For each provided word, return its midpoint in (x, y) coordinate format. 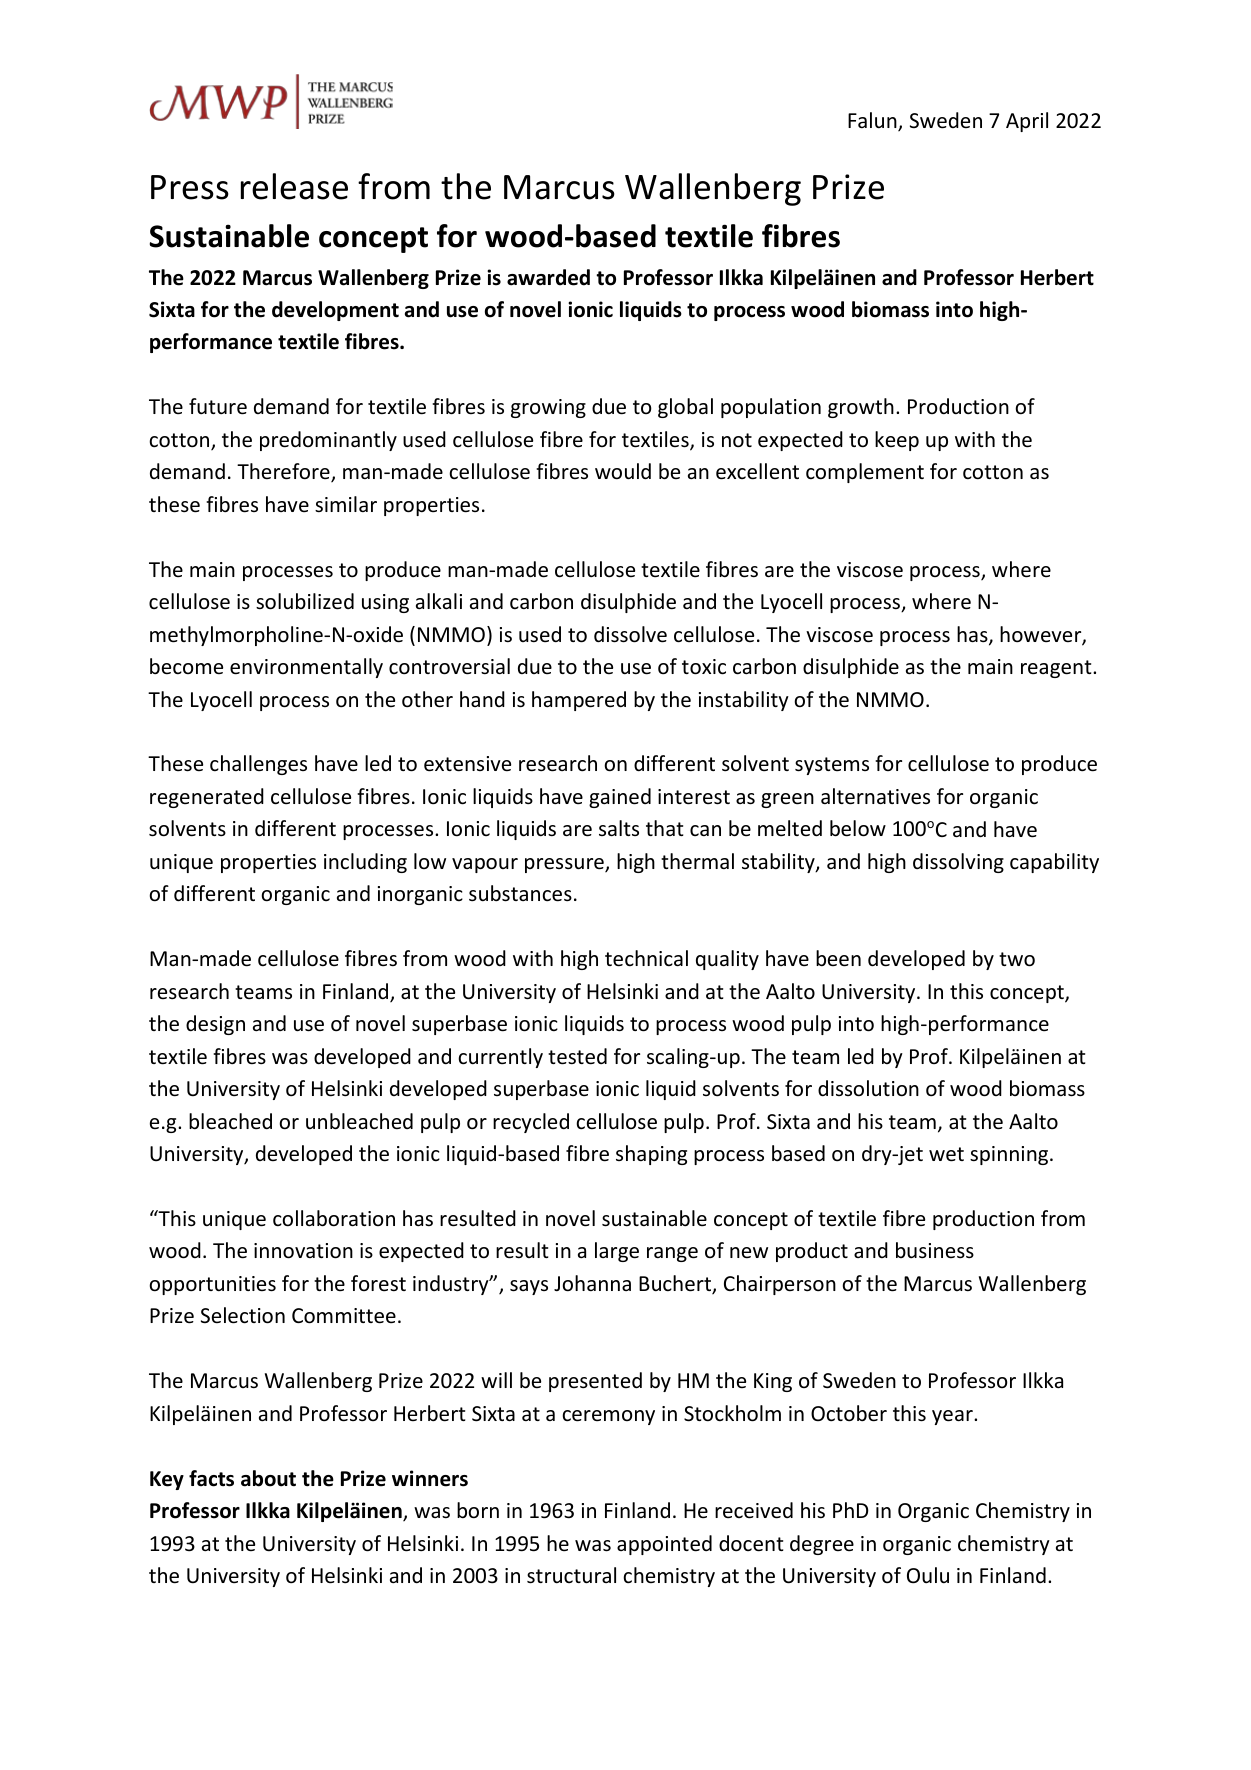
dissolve (630, 634)
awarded (548, 277)
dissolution (868, 1088)
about (268, 1478)
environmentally (306, 668)
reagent (1057, 669)
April (1027, 122)
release (294, 186)
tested (577, 1056)
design (215, 1025)
